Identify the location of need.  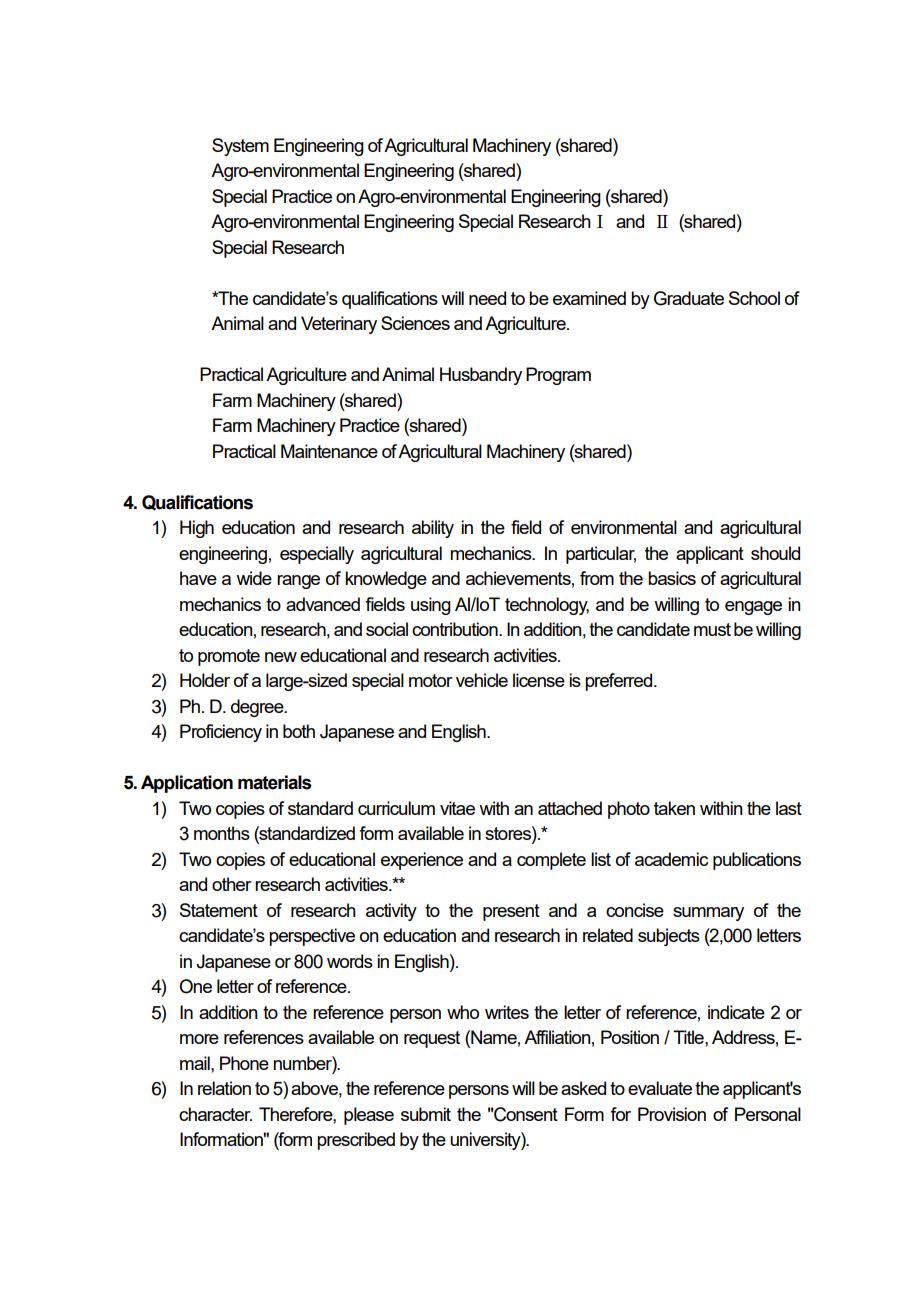
(487, 298).
